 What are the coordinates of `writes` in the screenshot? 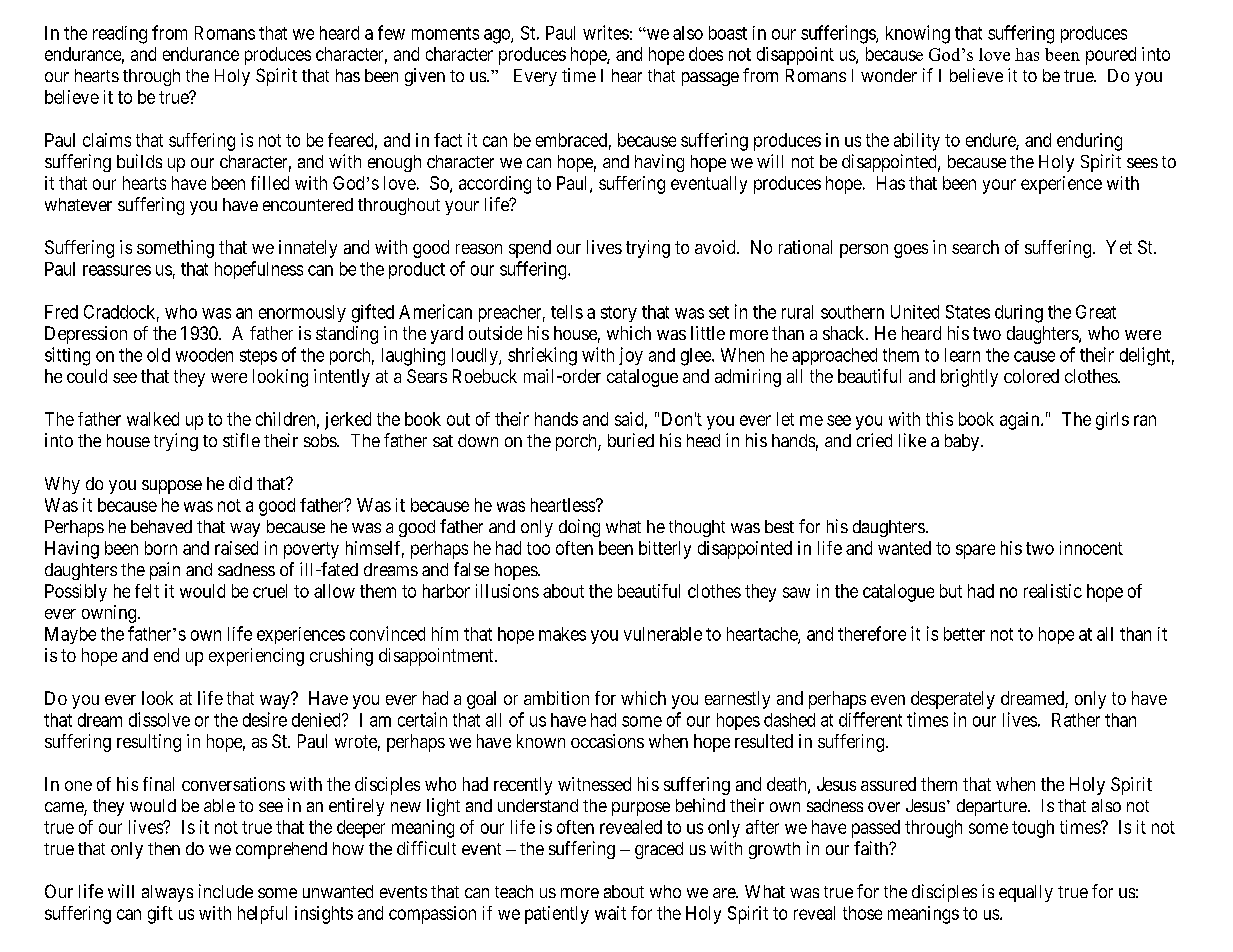 It's located at (606, 32).
